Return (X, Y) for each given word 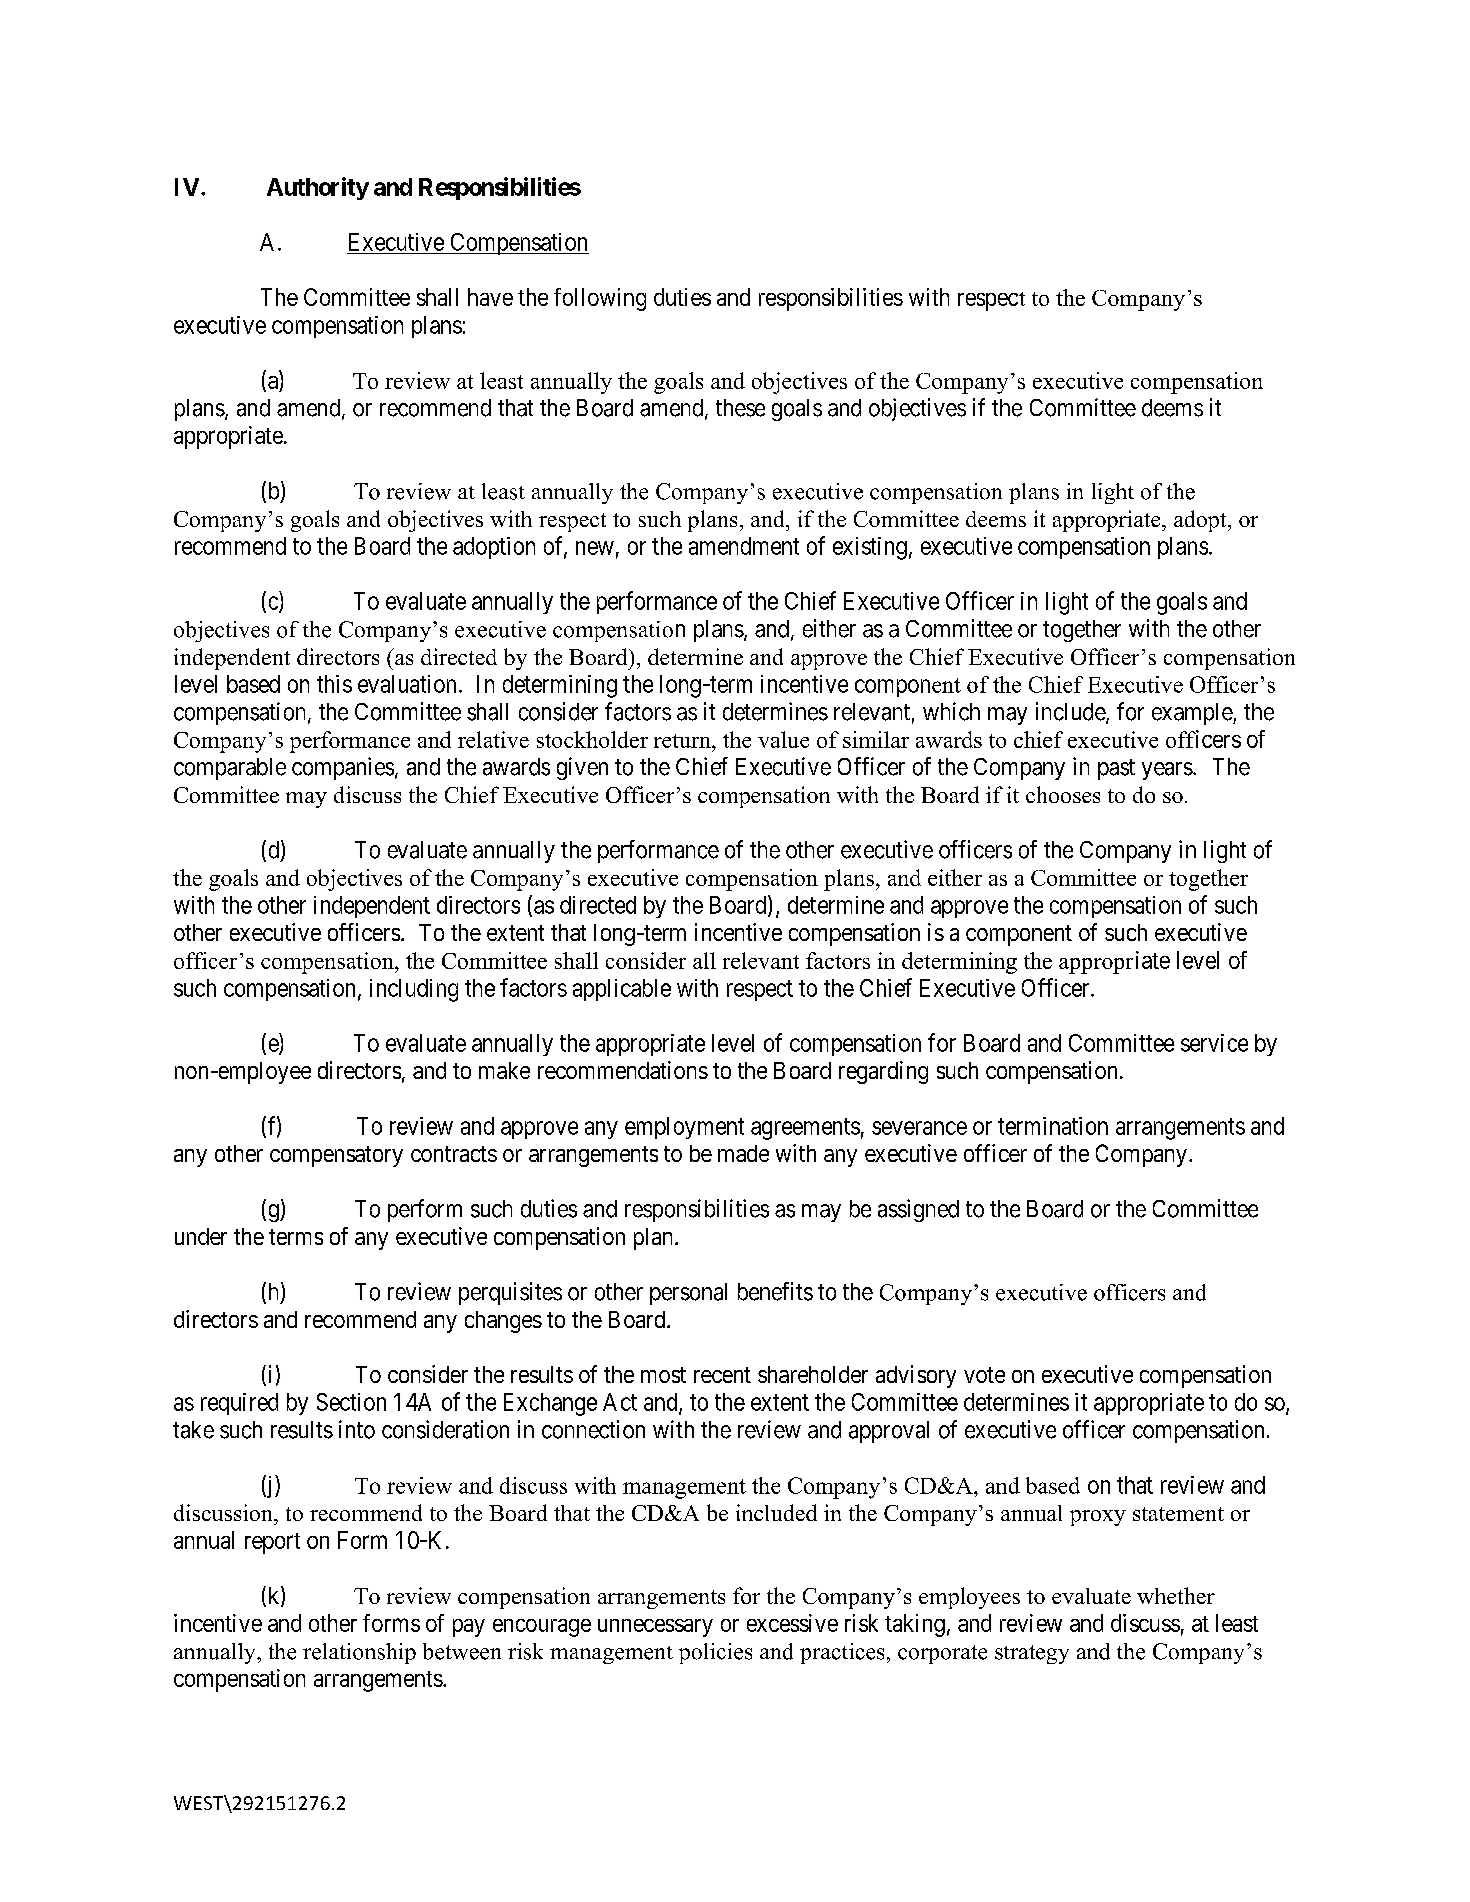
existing (870, 548)
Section (351, 1402)
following (600, 299)
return (683, 741)
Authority (318, 188)
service (1214, 1043)
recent (722, 1375)
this (334, 684)
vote (984, 1375)
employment (684, 1128)
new (595, 548)
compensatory (336, 1156)
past (1116, 769)
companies (343, 768)
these (740, 408)
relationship (359, 1653)
